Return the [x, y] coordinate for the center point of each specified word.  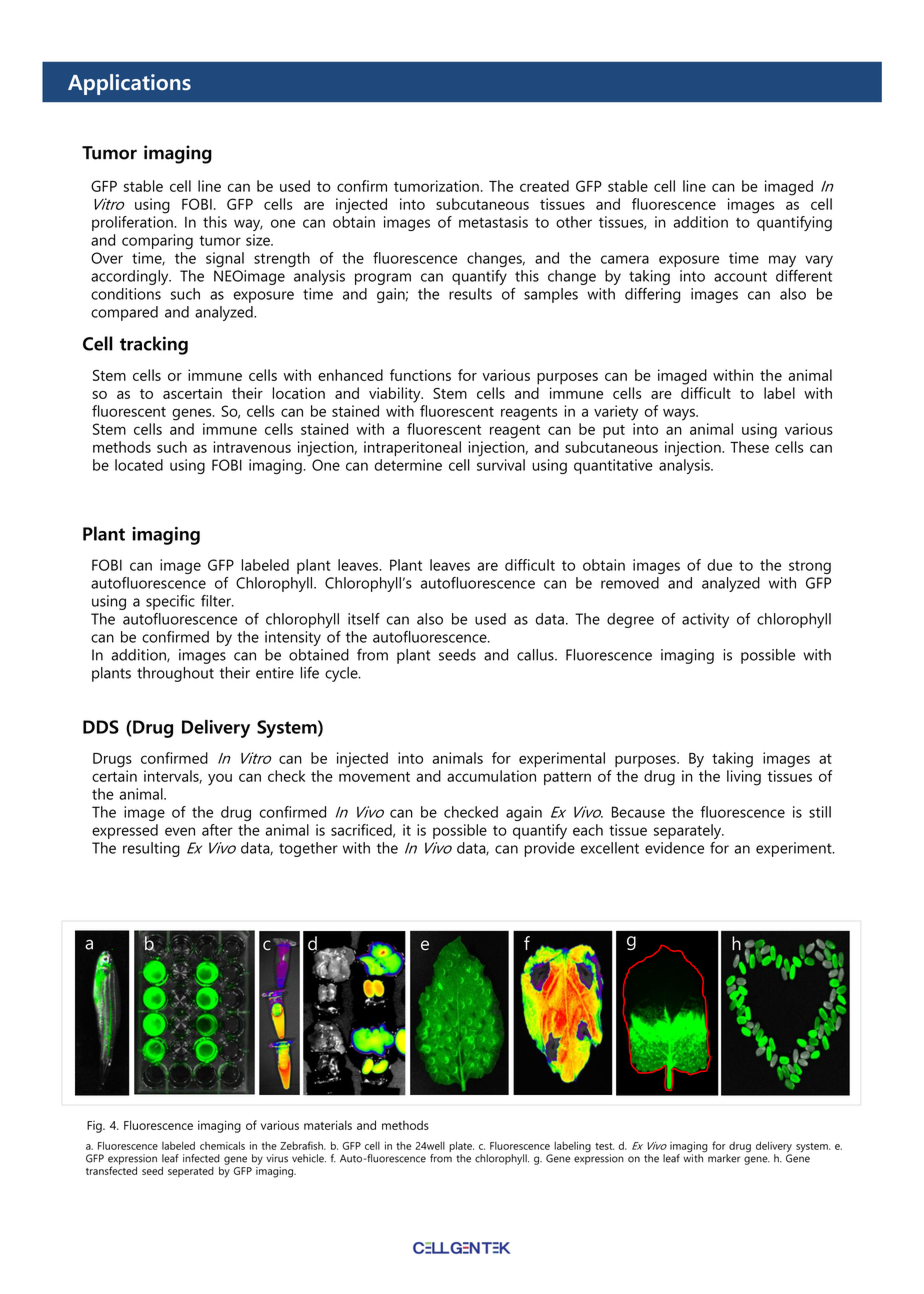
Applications [129, 84]
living [744, 778]
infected [201, 1158]
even [180, 831]
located [139, 465]
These [749, 447]
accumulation [491, 776]
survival [501, 465]
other [574, 222]
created [544, 186]
